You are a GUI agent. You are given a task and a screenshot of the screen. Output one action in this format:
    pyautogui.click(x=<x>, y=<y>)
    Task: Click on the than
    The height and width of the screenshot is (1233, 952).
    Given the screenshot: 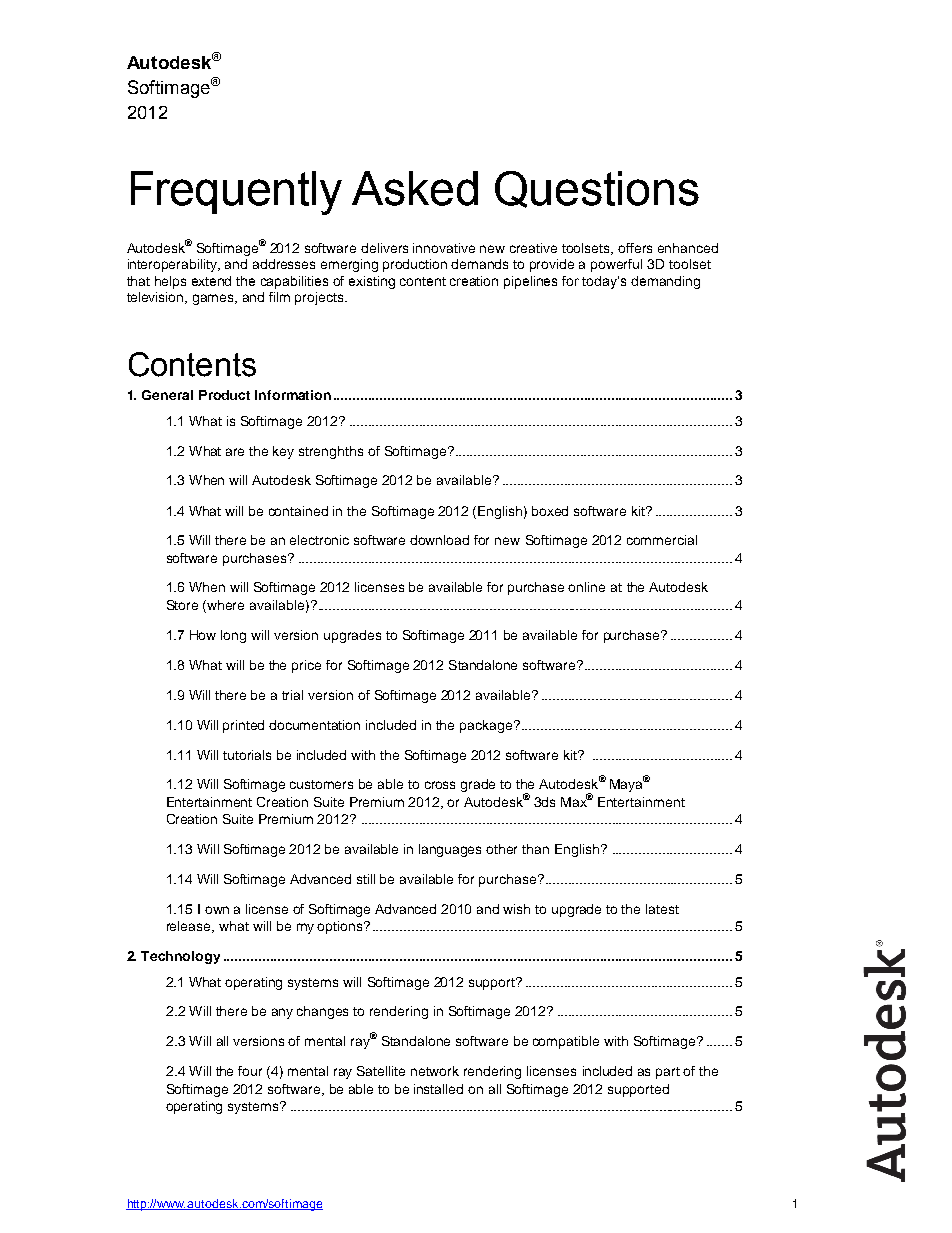 What is the action you would take?
    pyautogui.click(x=535, y=849)
